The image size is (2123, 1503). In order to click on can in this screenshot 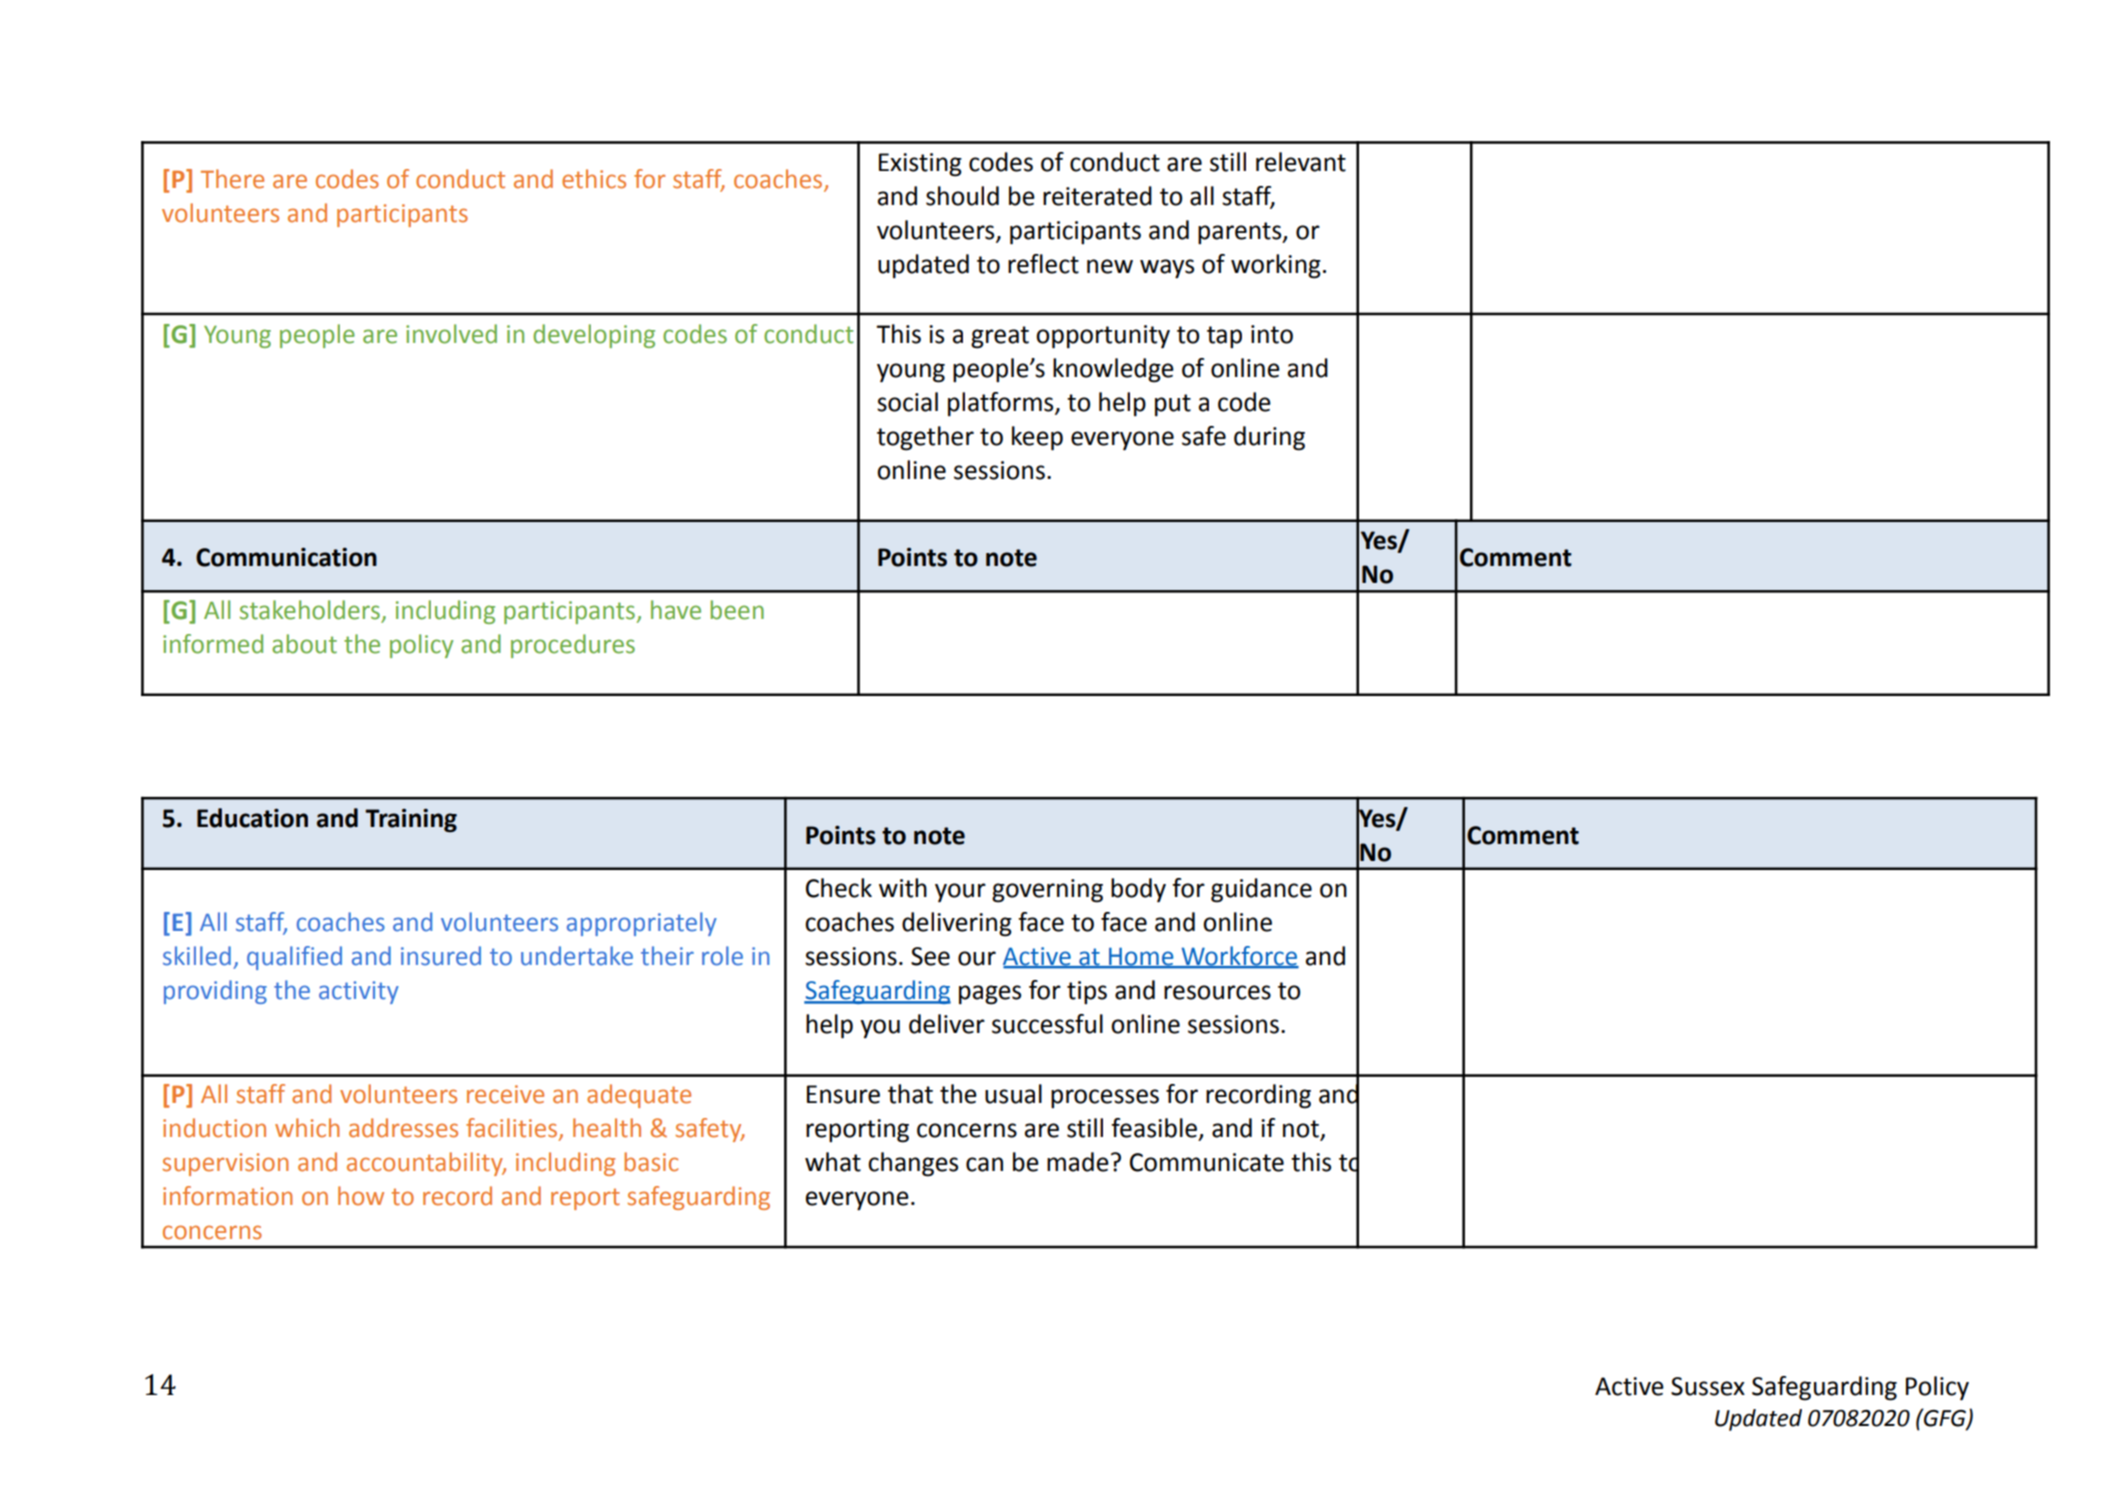, I will do `click(984, 1164)`.
